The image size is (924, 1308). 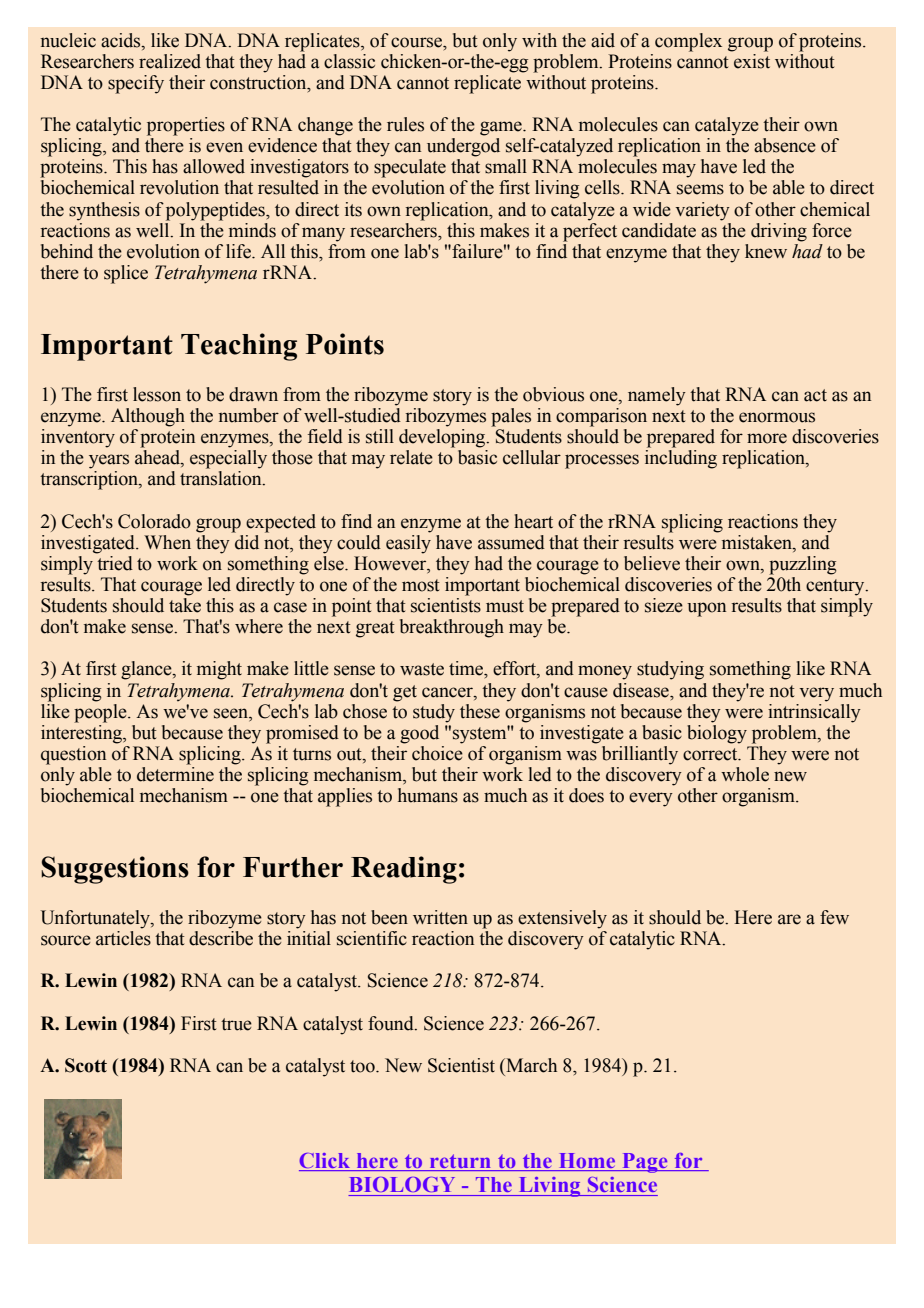 What do you see at coordinates (86, 1065) in the image?
I see `Scott` at bounding box center [86, 1065].
